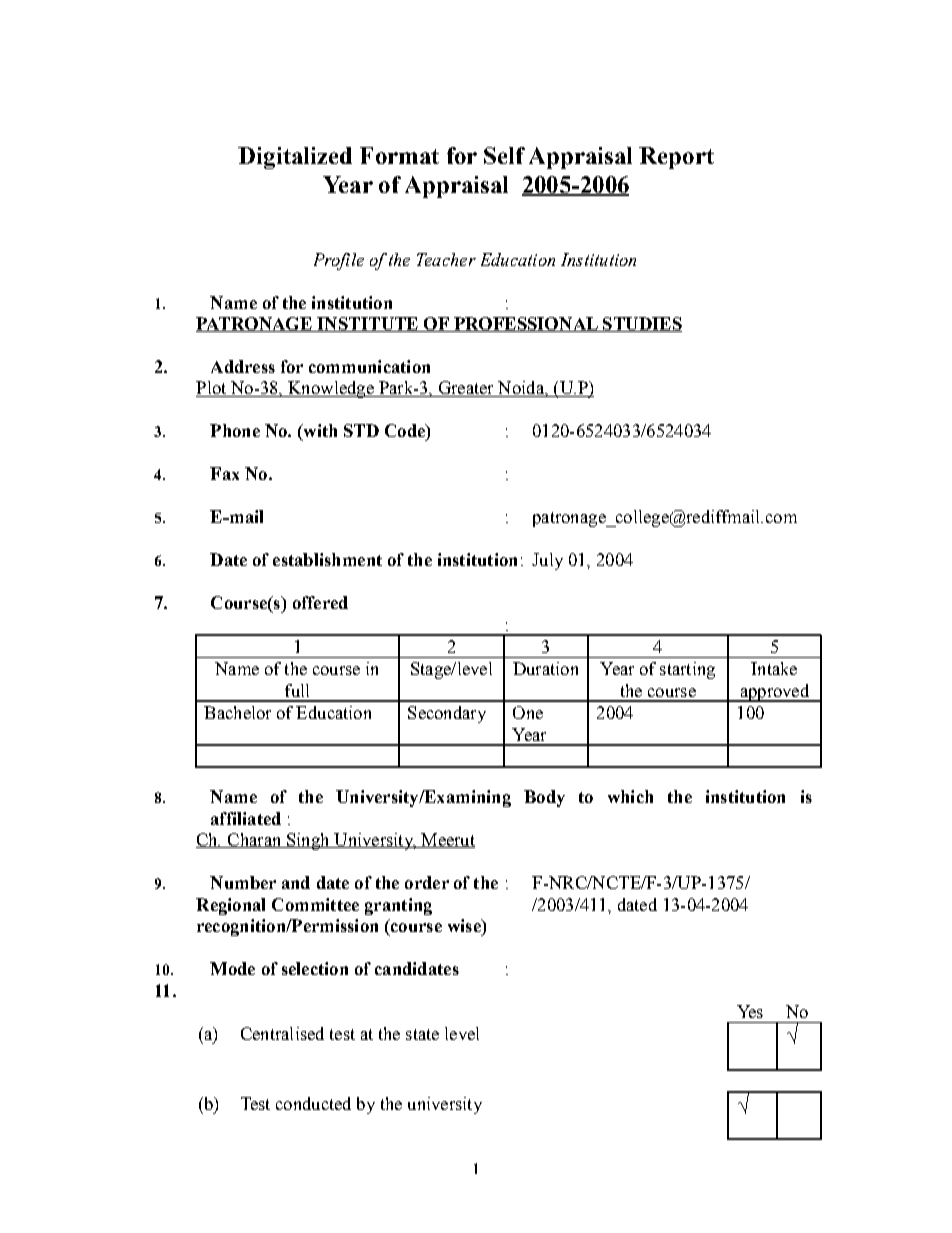 The width and height of the screenshot is (952, 1233). Describe the element at coordinates (547, 561) in the screenshot. I see `July` at that location.
